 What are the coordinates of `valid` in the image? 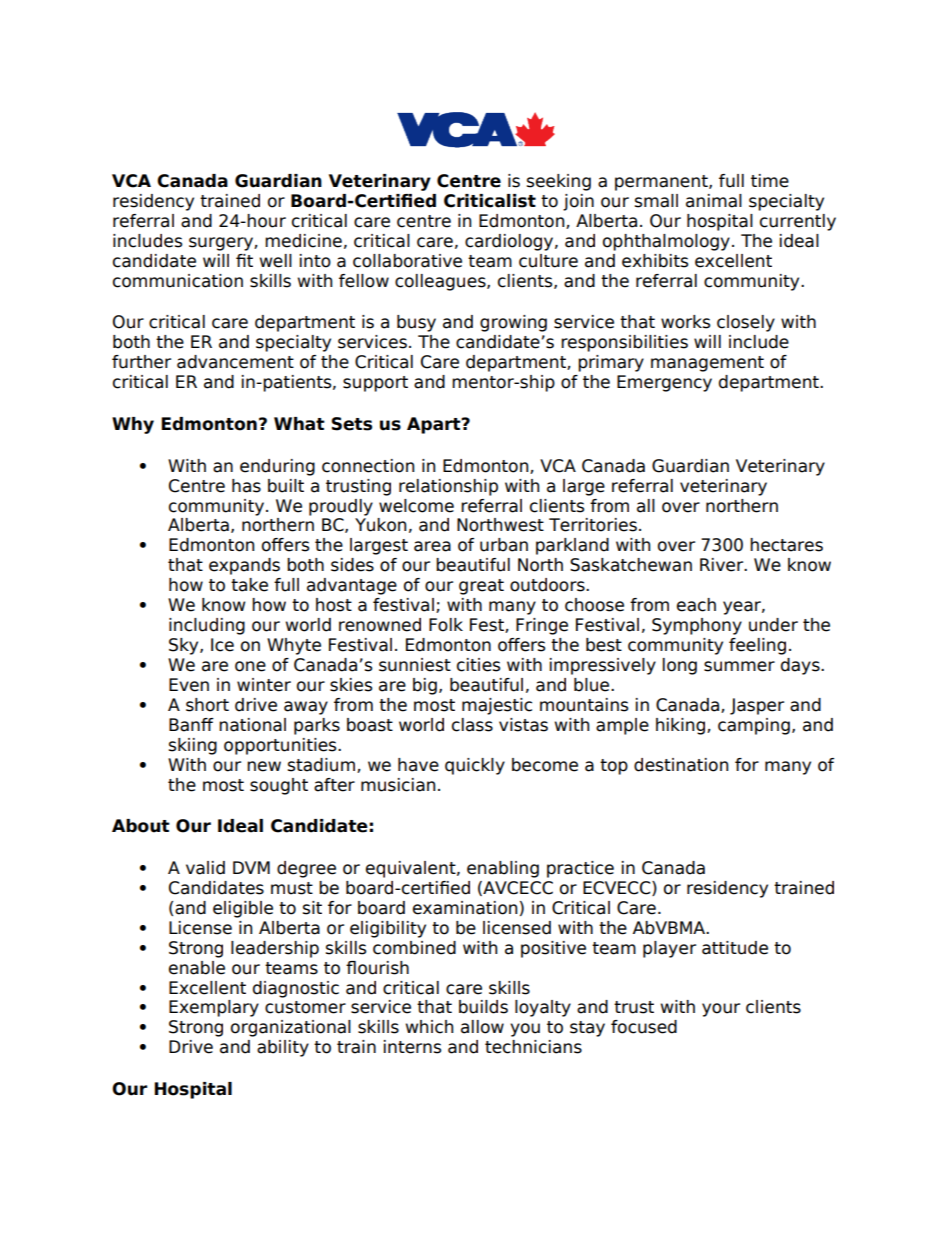 It's located at (205, 868).
